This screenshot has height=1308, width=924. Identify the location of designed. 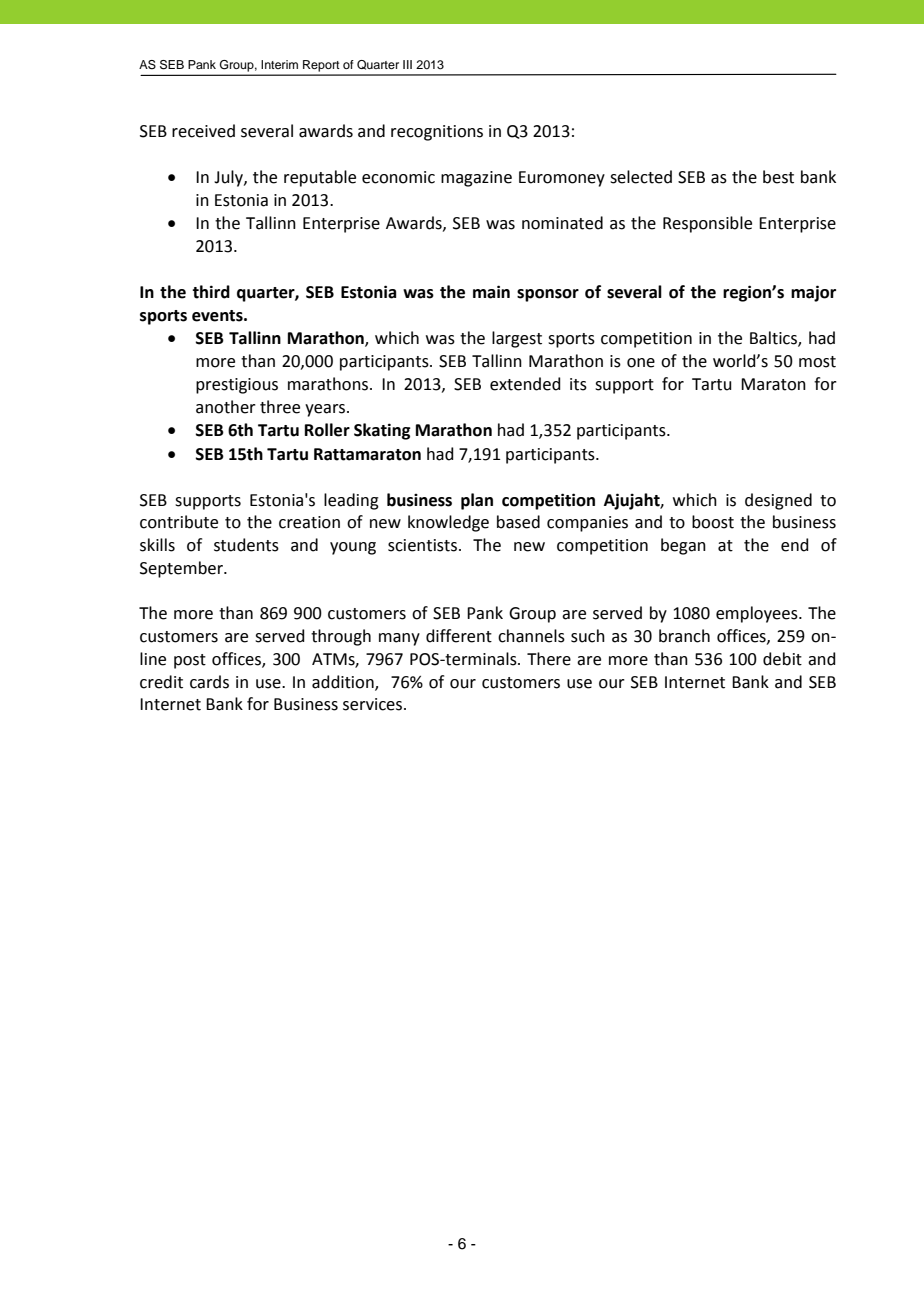
(778, 501).
